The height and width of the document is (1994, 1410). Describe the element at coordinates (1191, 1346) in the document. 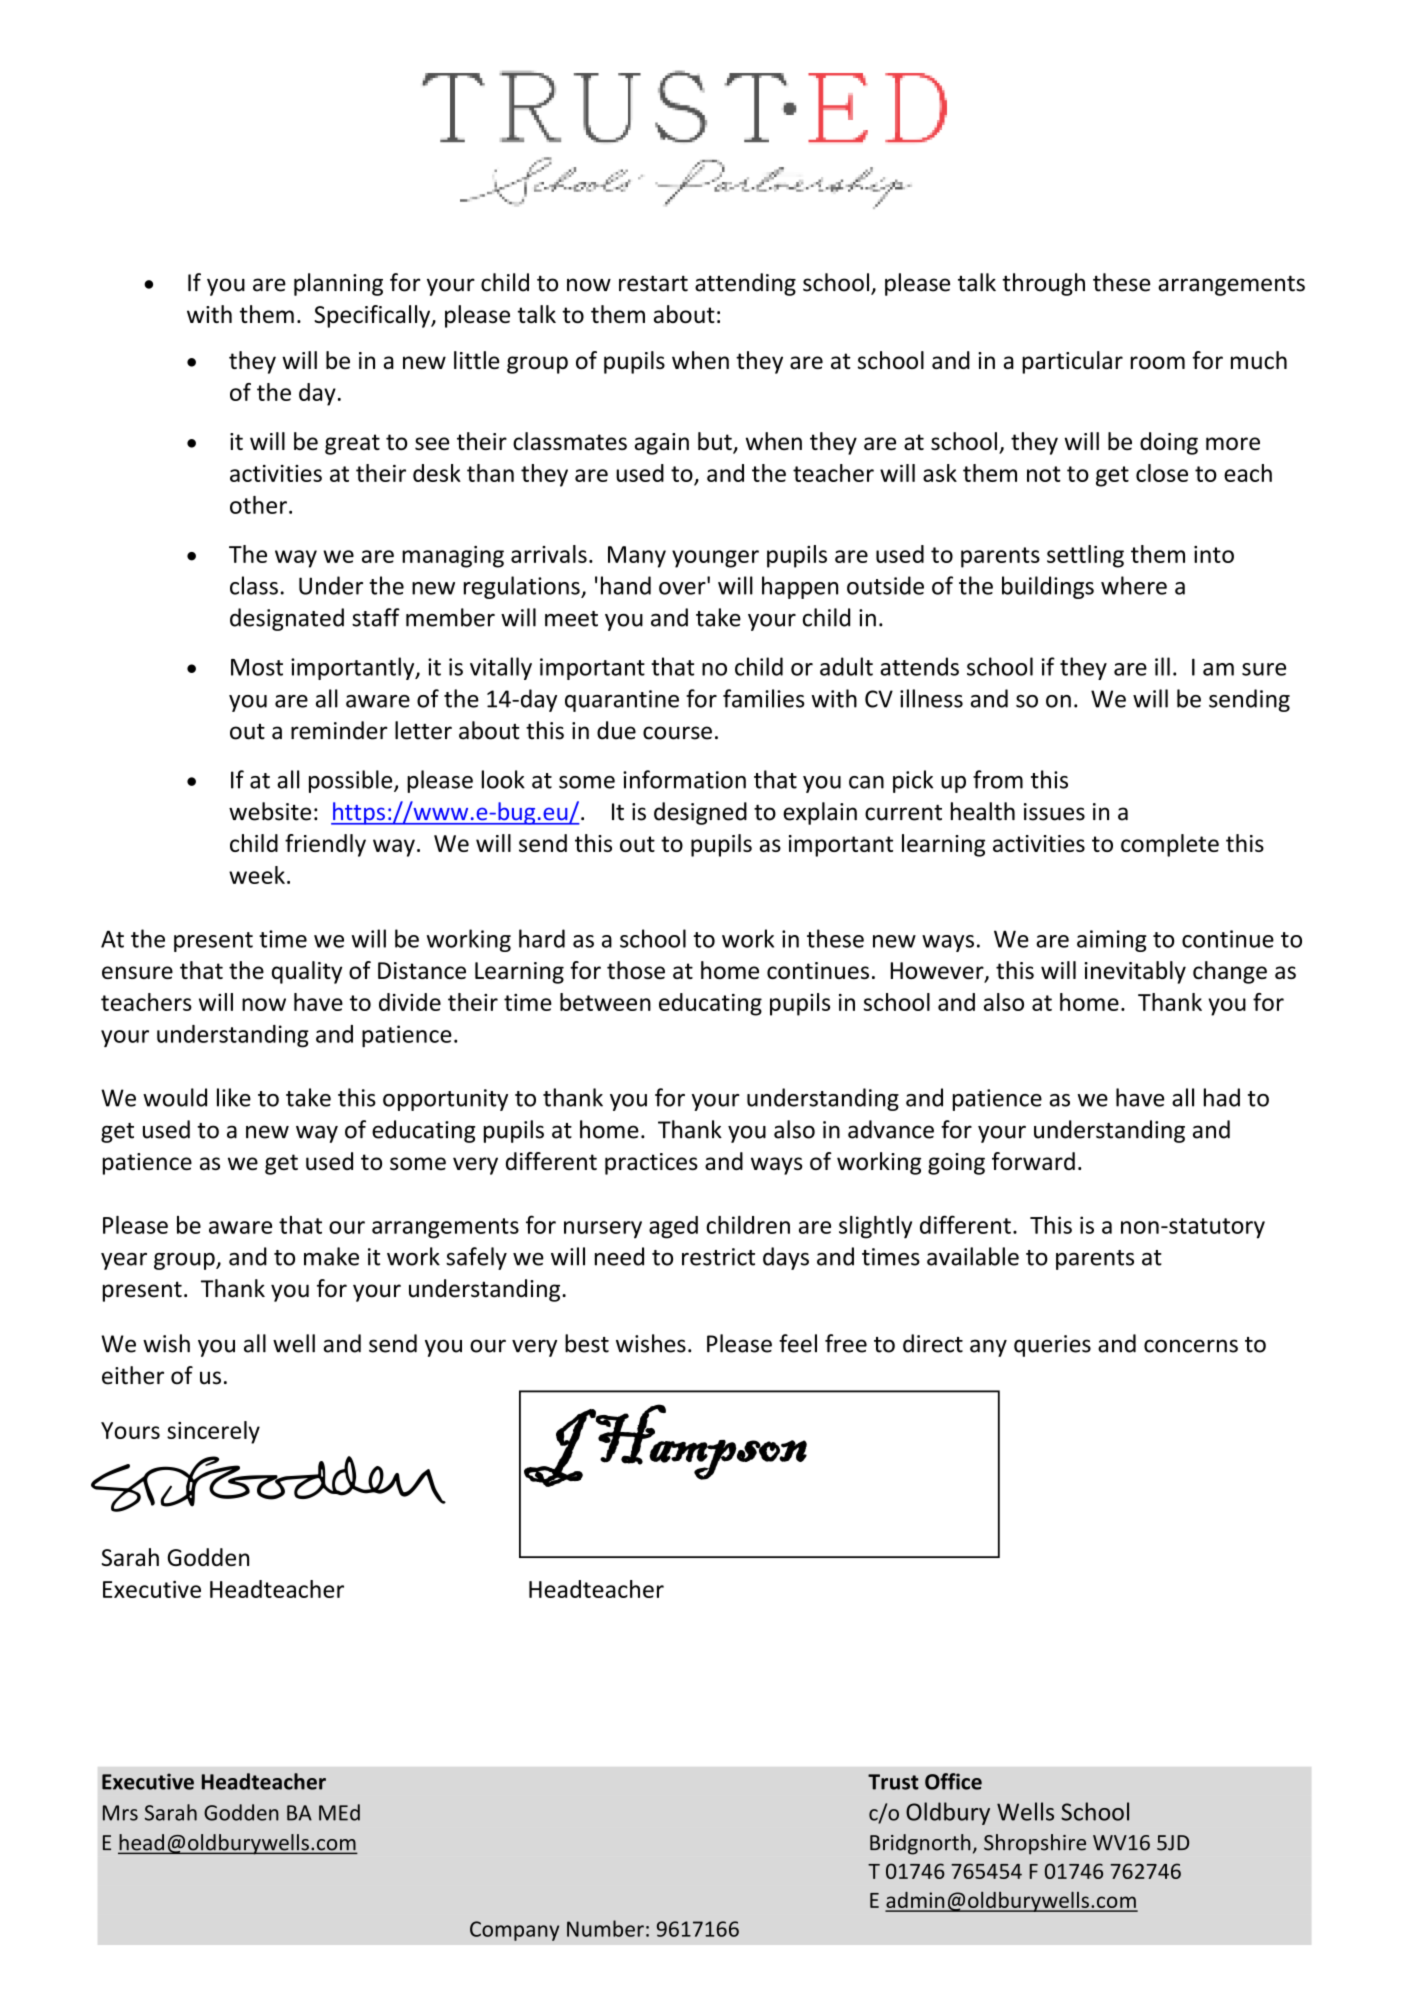

I see `concerns` at that location.
